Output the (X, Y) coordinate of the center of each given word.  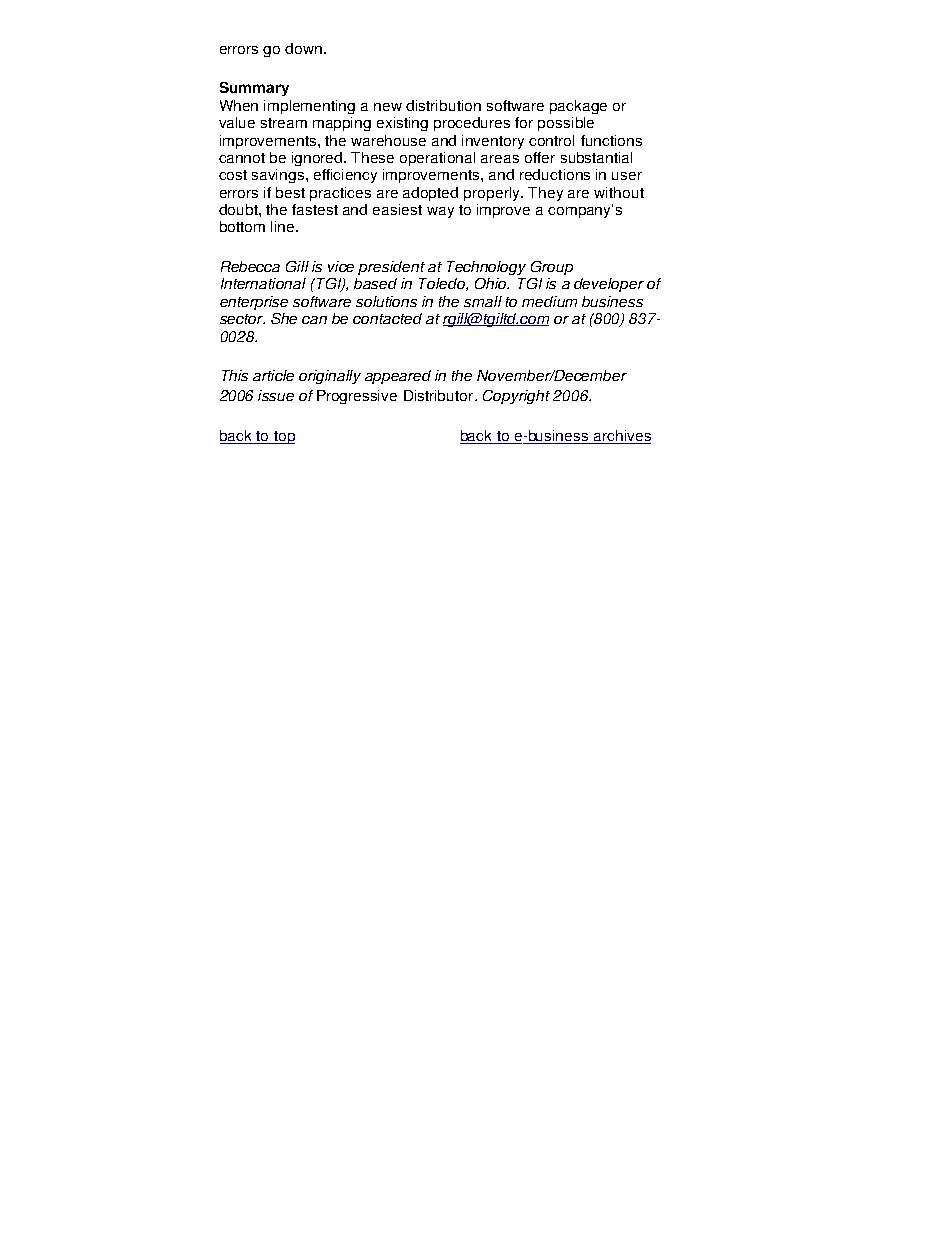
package (578, 107)
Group (552, 268)
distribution (443, 105)
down (303, 48)
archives (621, 437)
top (283, 437)
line (284, 226)
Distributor (440, 395)
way (440, 212)
